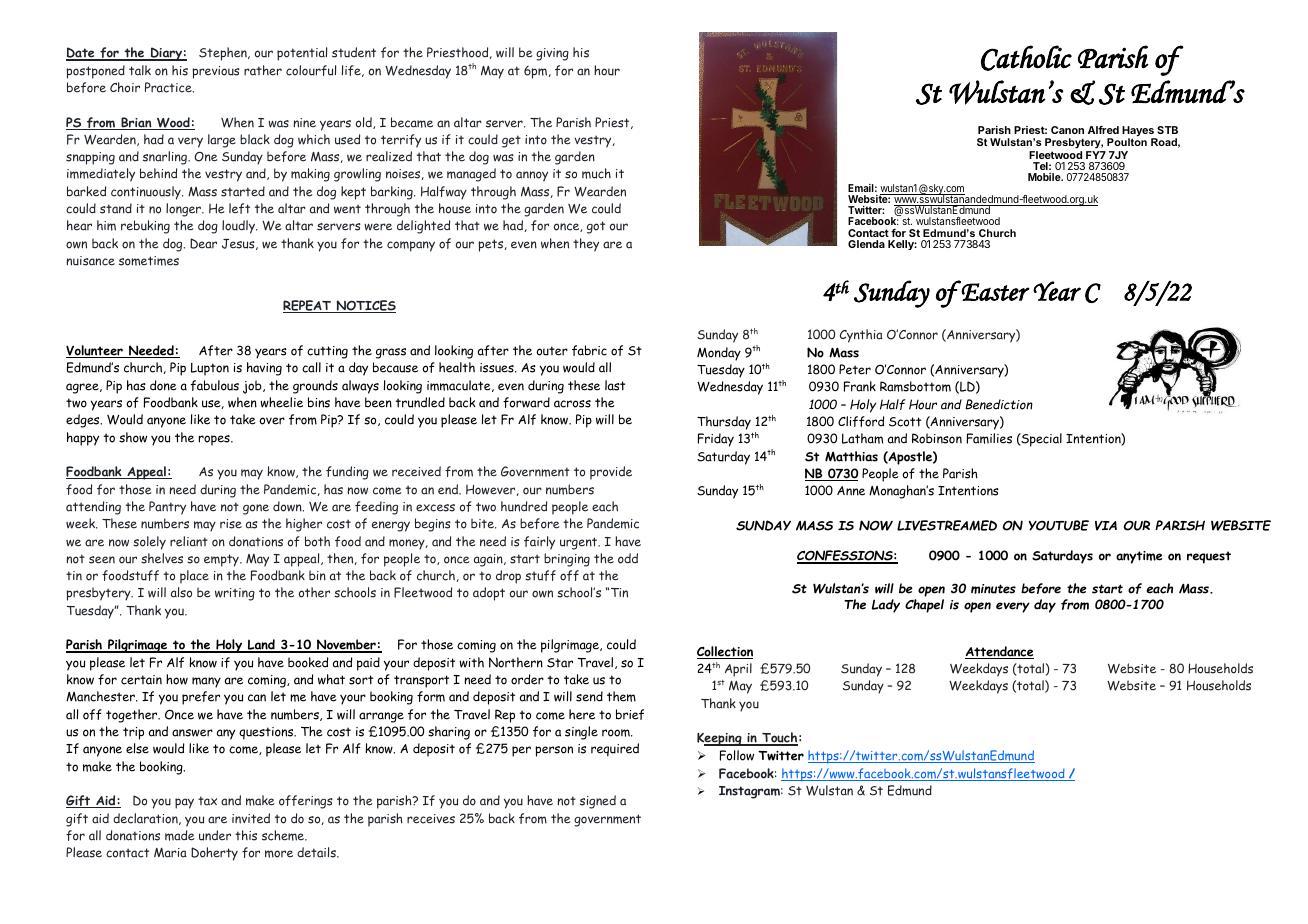 The width and height of the page is (1308, 924). I want to click on ropes, so click(215, 440).
